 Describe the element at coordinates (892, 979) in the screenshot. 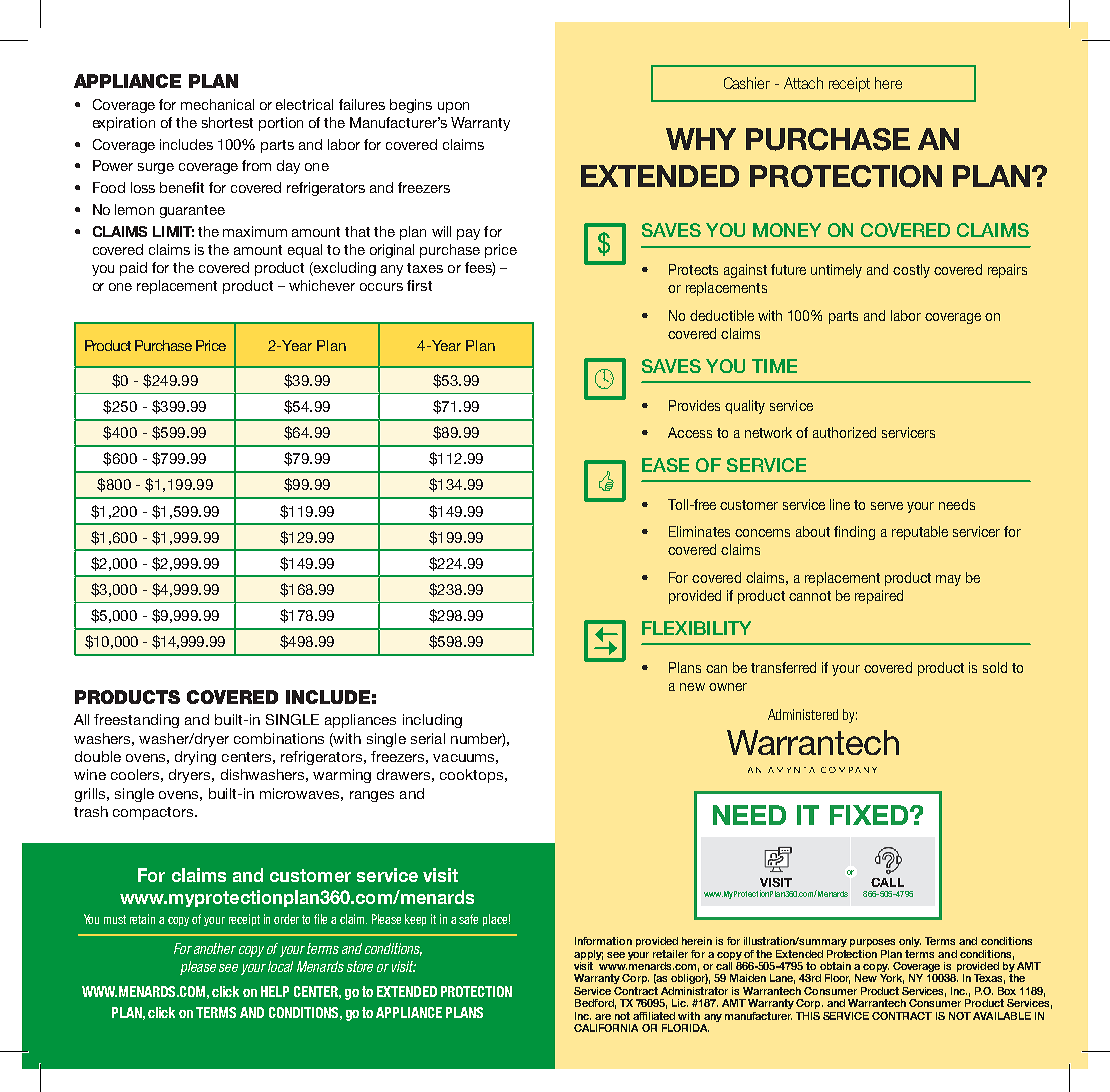

I see `York` at that location.
